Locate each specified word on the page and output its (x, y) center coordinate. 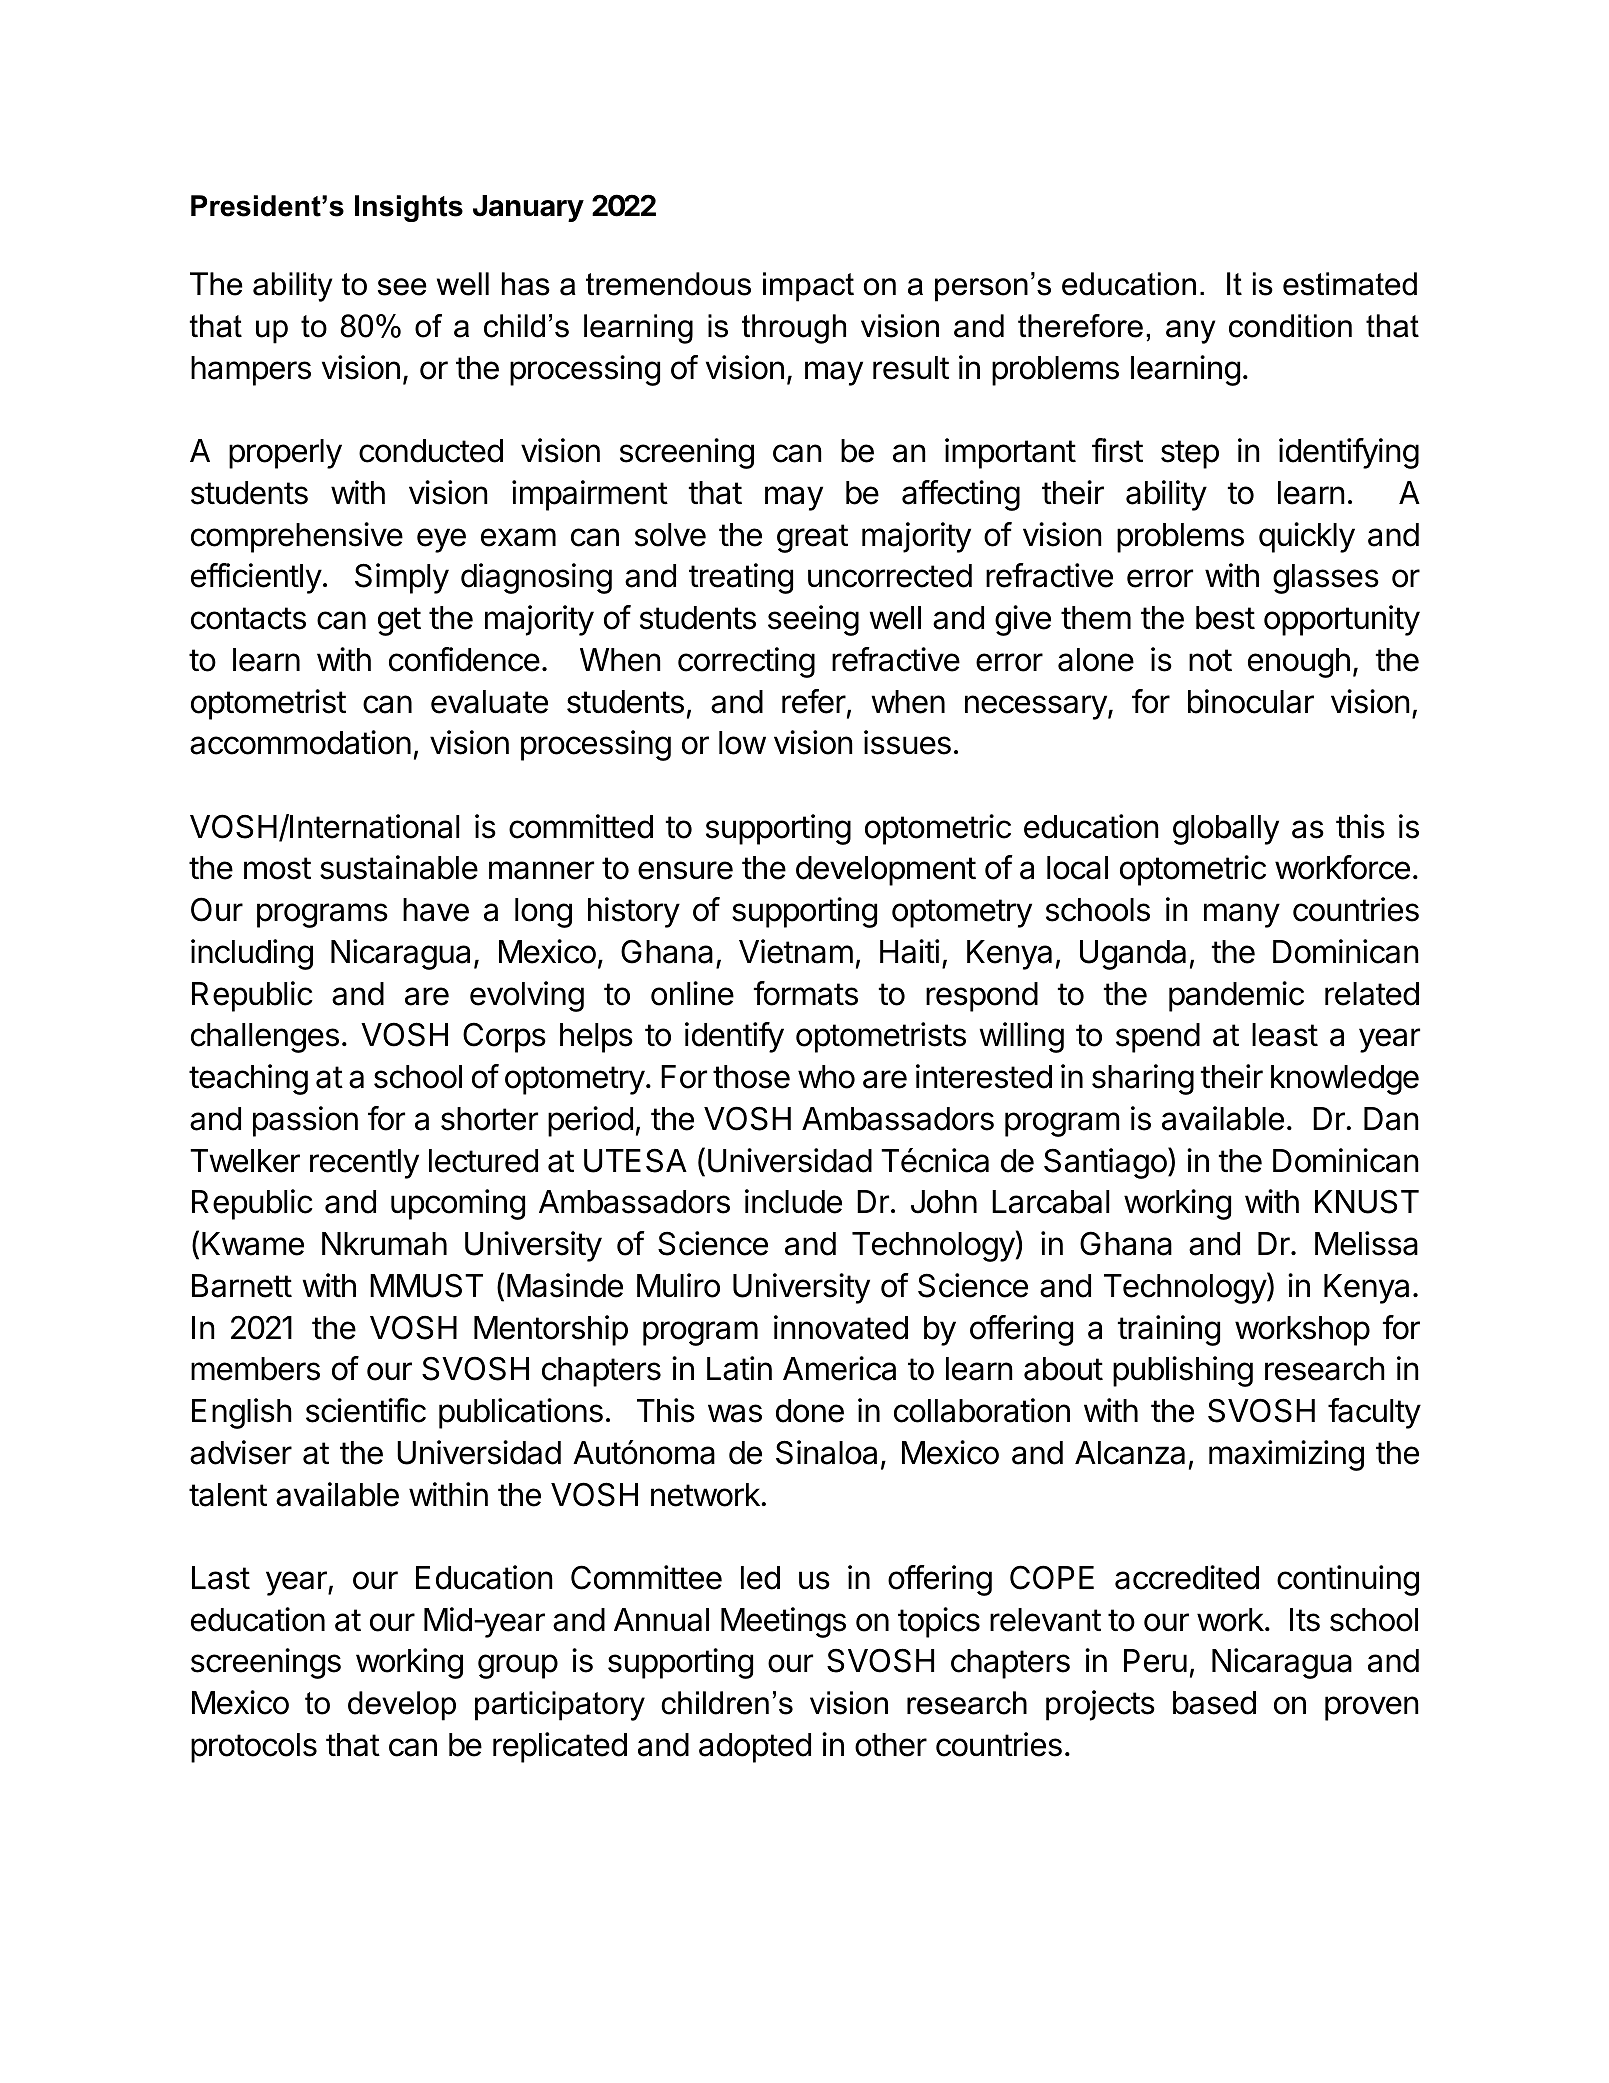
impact (808, 287)
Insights (409, 208)
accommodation (300, 742)
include (793, 1201)
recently (364, 1164)
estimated (1350, 284)
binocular (1251, 701)
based (1214, 1703)
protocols (254, 1748)
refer (814, 701)
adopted (755, 1748)
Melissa (1366, 1243)
